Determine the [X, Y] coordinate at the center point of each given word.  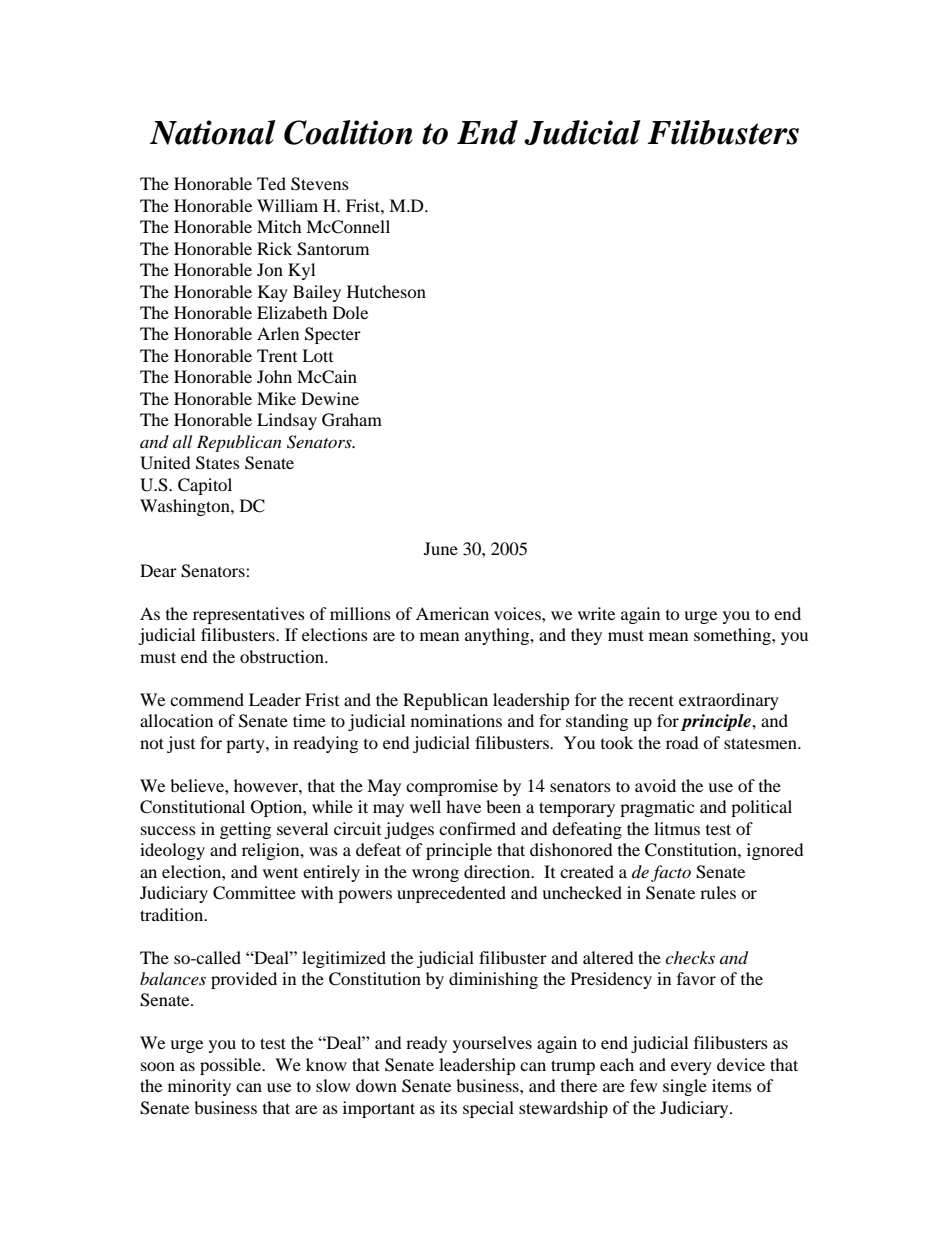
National [213, 132]
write [596, 613]
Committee [254, 893]
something [733, 636]
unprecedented [451, 894]
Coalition [348, 132]
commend [207, 699]
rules [718, 892]
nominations [456, 720]
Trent [277, 355]
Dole [350, 312]
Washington [186, 507]
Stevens [320, 184]
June [441, 548]
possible [232, 1066]
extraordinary [729, 701]
